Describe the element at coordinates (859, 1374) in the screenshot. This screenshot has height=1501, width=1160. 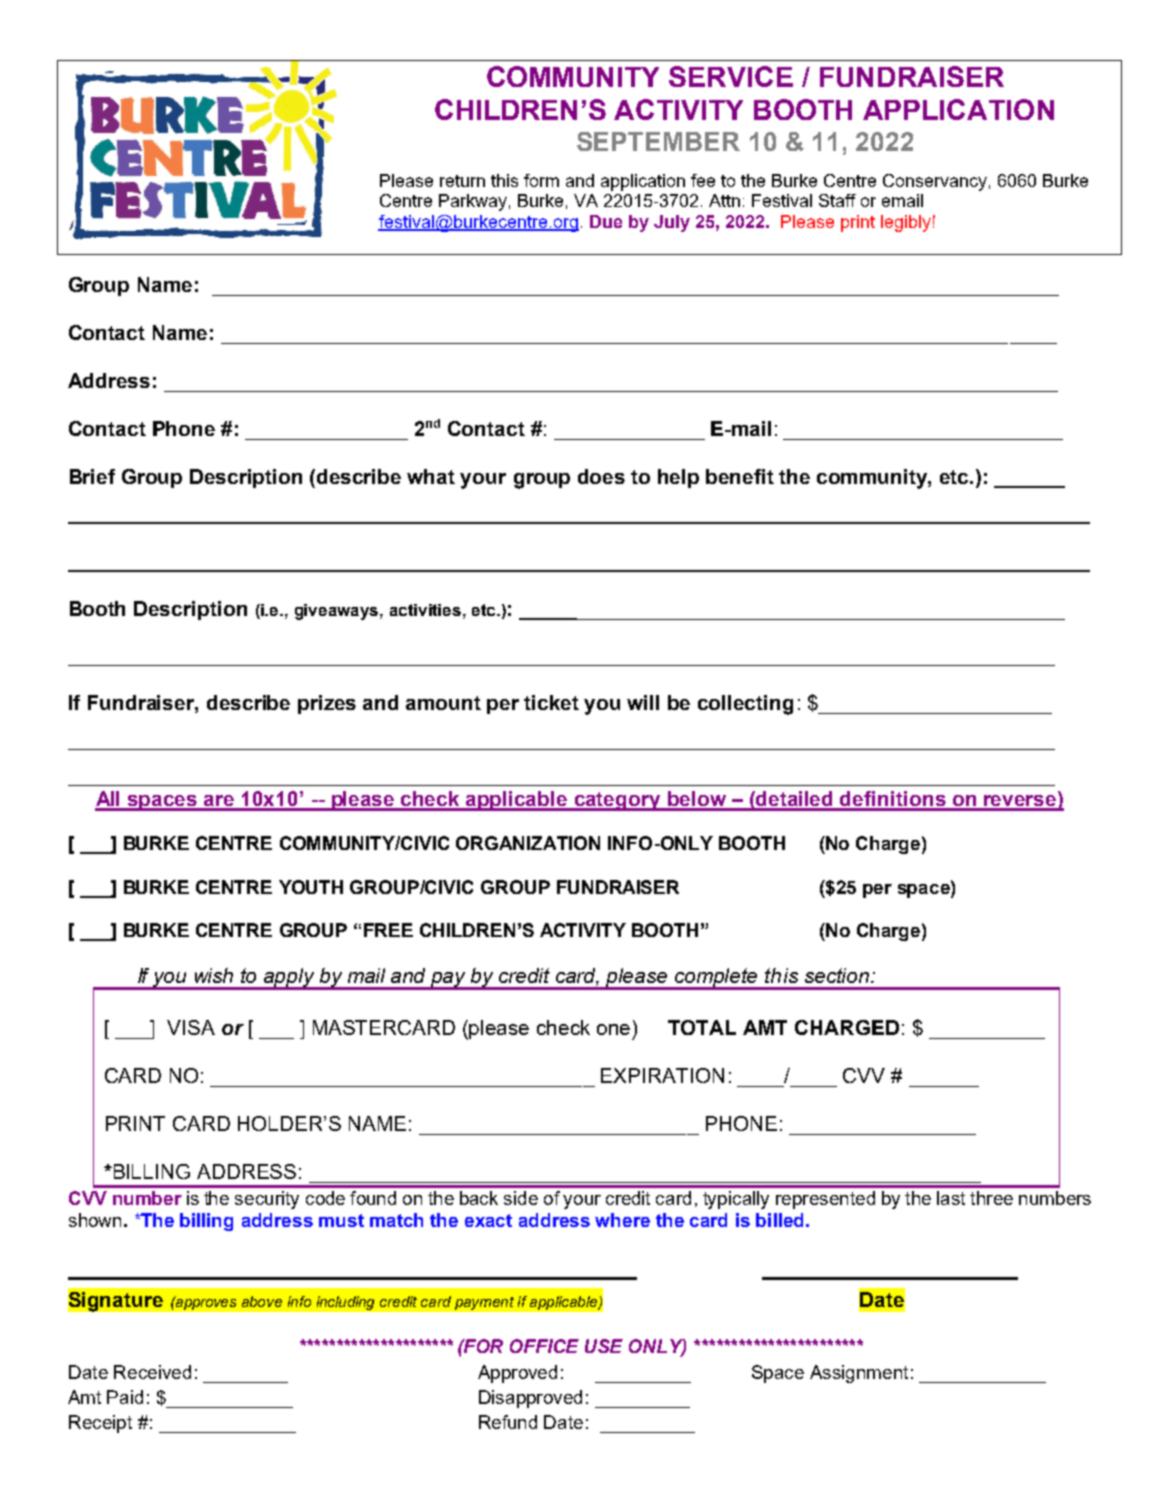
I see `Assignment` at that location.
